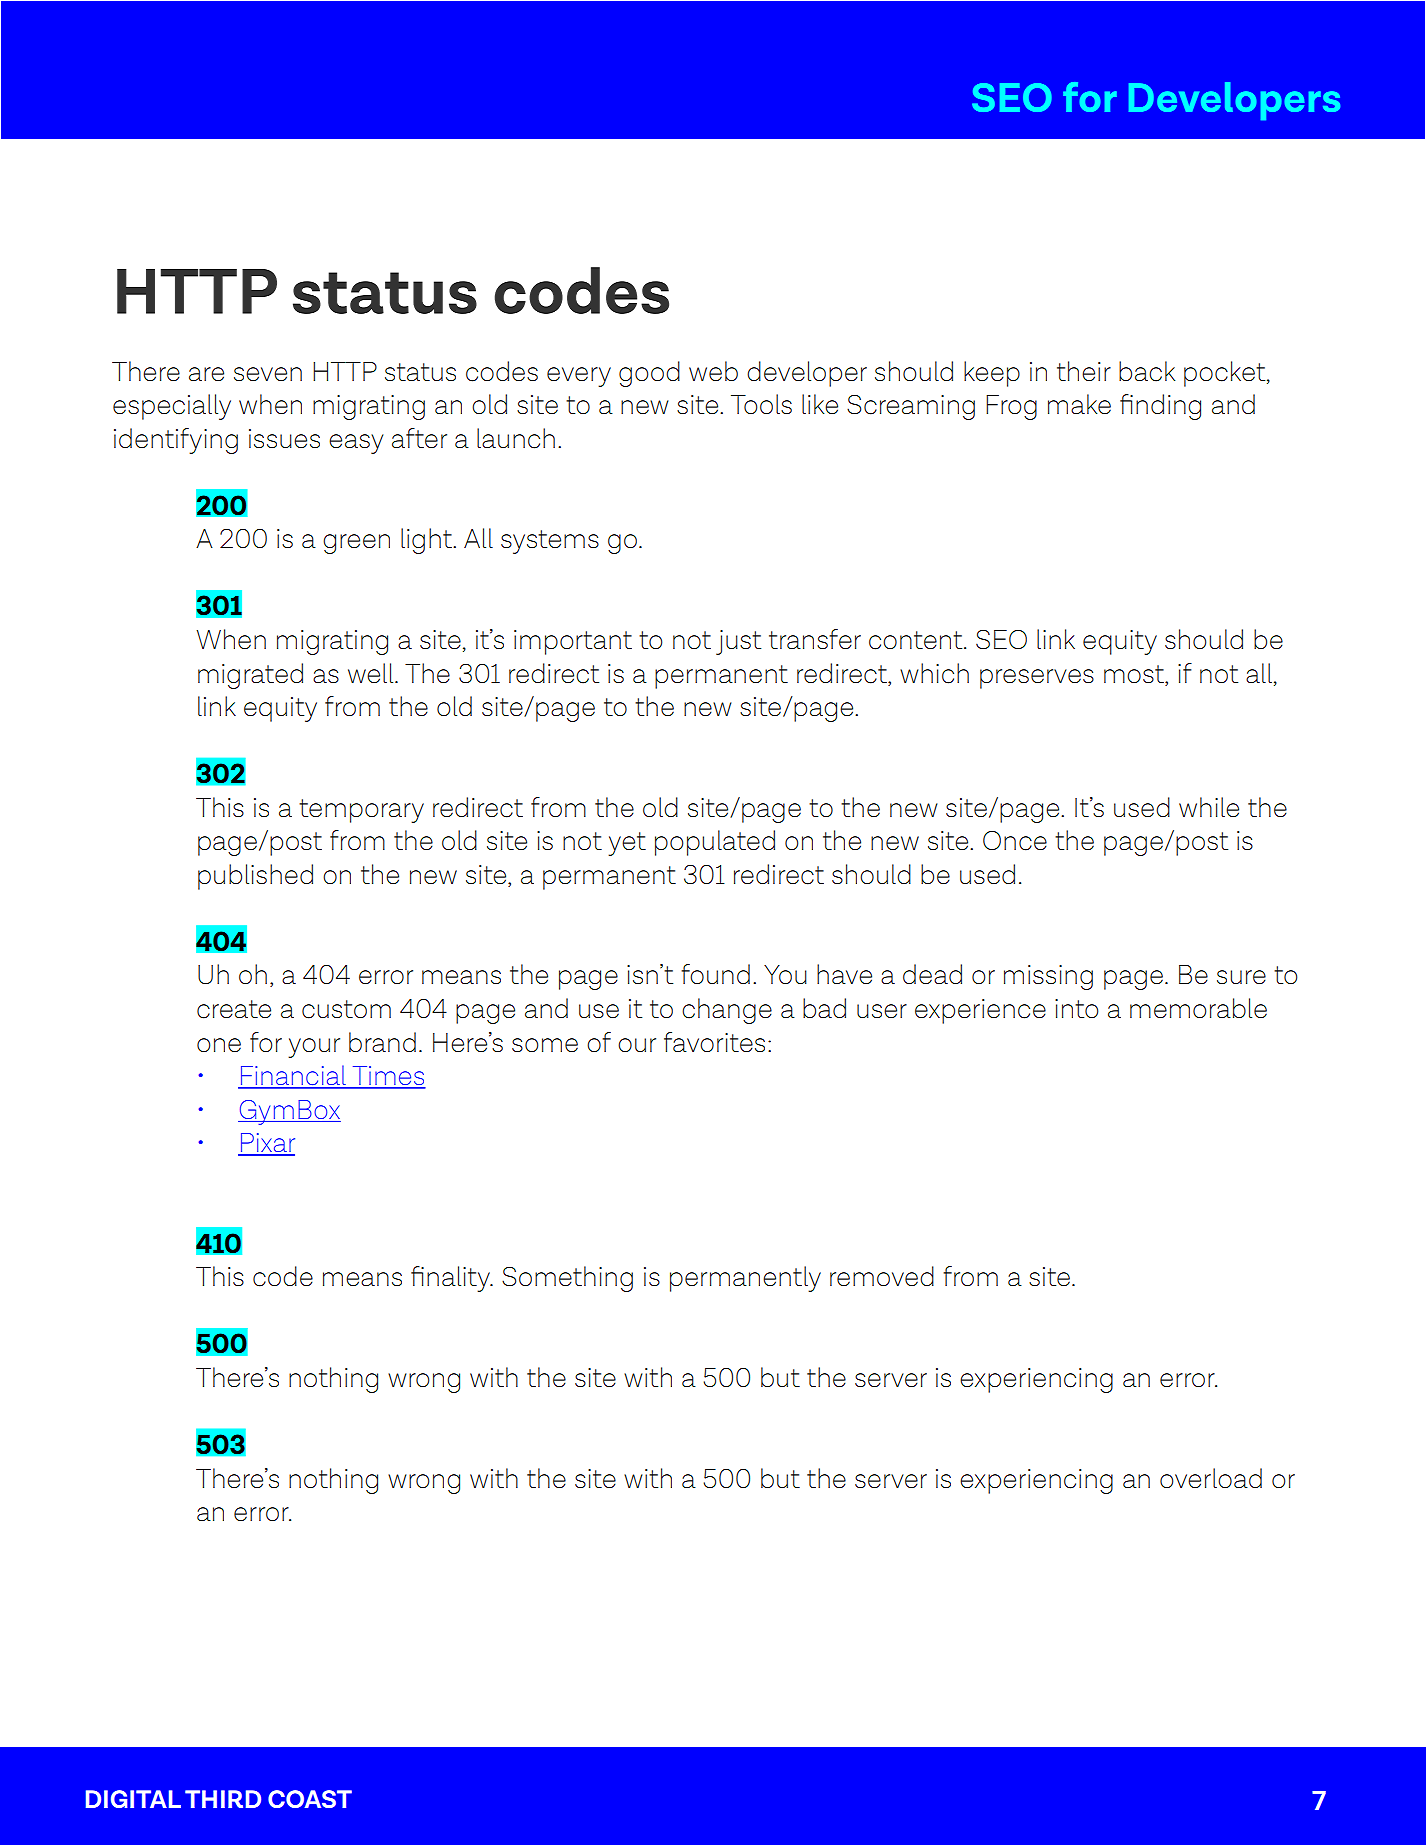 The width and height of the image is (1426, 1845). Describe the element at coordinates (310, 1799) in the image. I see `COAST` at that location.
